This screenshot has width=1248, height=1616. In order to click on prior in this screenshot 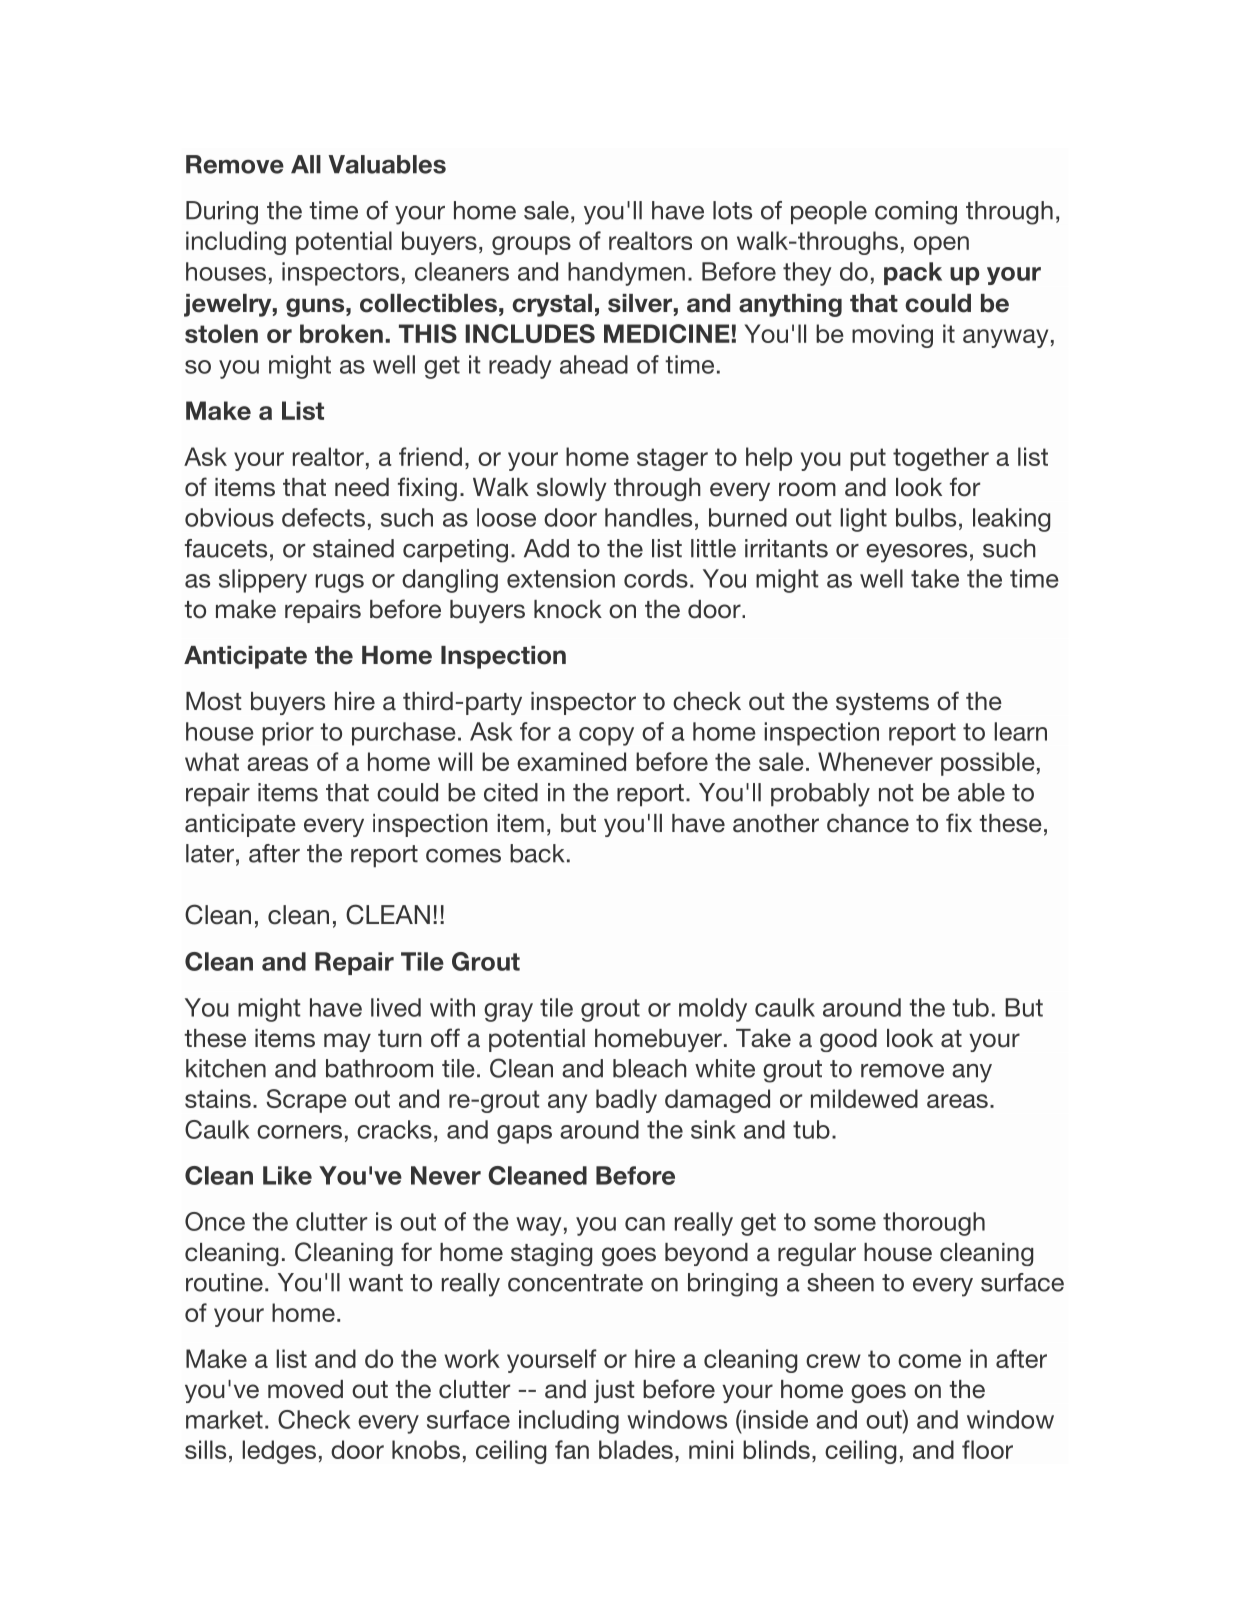, I will do `click(288, 734)`.
